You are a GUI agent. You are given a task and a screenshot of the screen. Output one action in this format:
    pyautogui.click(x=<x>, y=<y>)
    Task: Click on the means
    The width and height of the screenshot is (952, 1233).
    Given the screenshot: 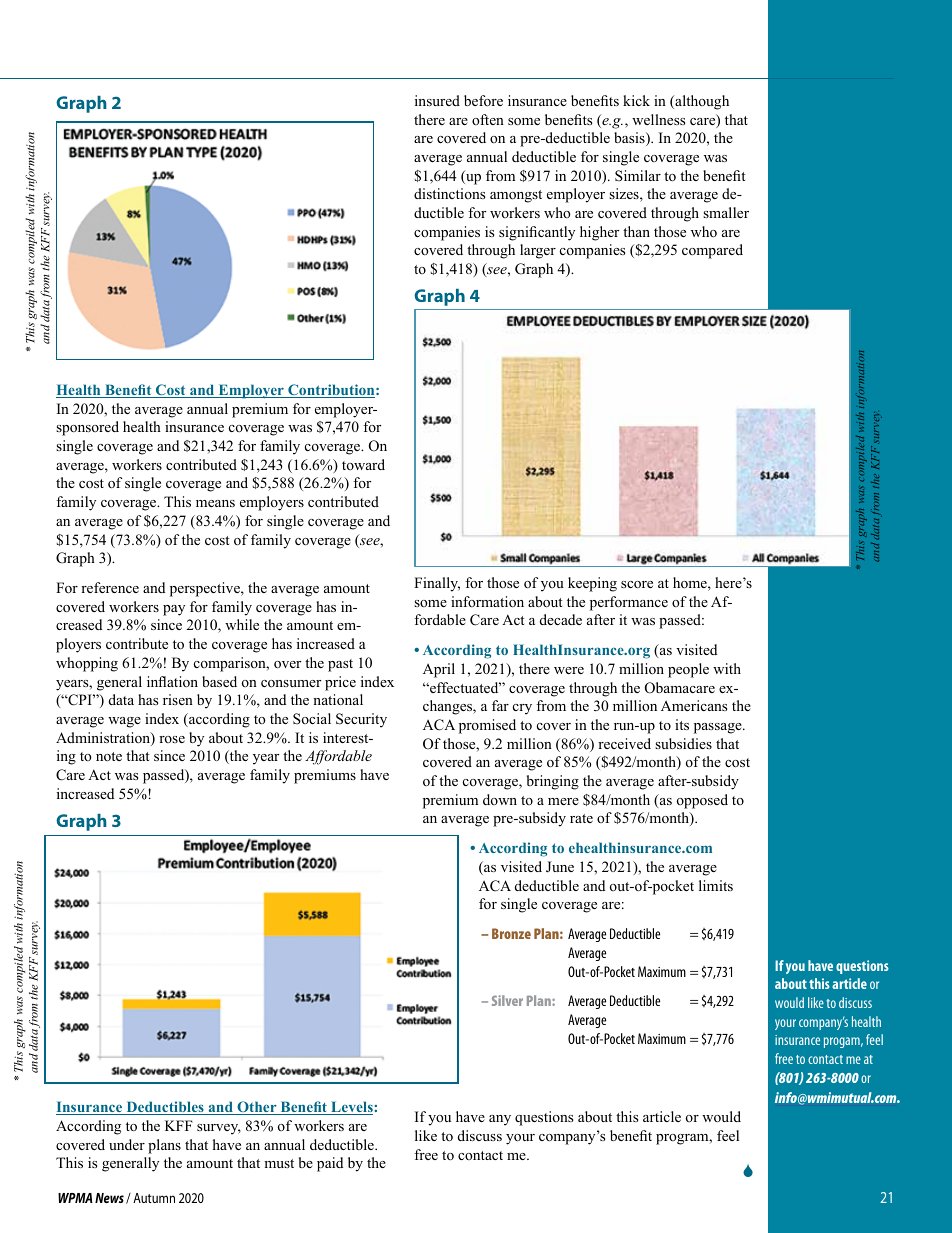 What is the action you would take?
    pyautogui.click(x=215, y=503)
